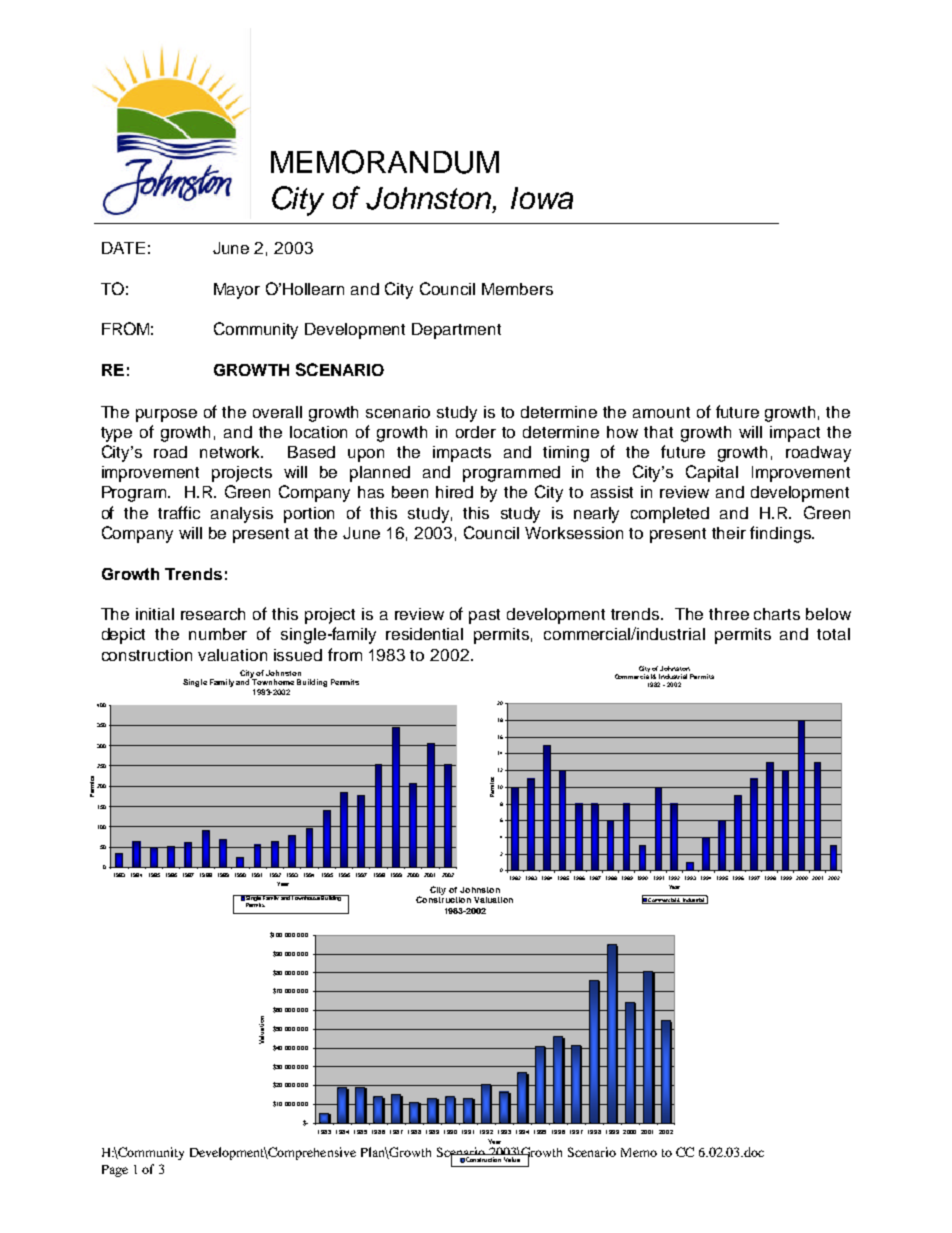  I want to click on Members, so click(517, 289).
